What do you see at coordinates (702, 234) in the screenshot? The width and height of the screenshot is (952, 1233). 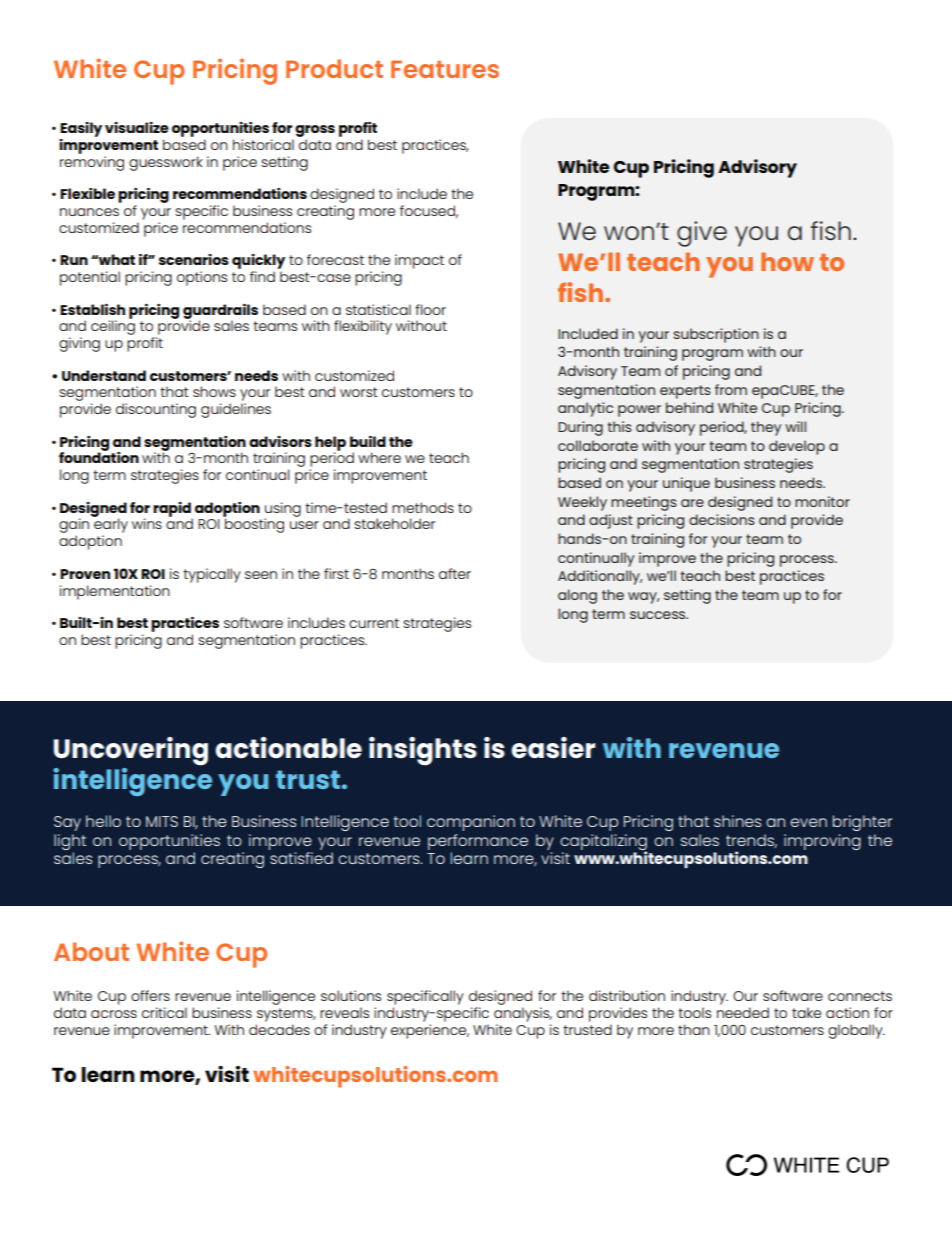 I see `give` at bounding box center [702, 234].
